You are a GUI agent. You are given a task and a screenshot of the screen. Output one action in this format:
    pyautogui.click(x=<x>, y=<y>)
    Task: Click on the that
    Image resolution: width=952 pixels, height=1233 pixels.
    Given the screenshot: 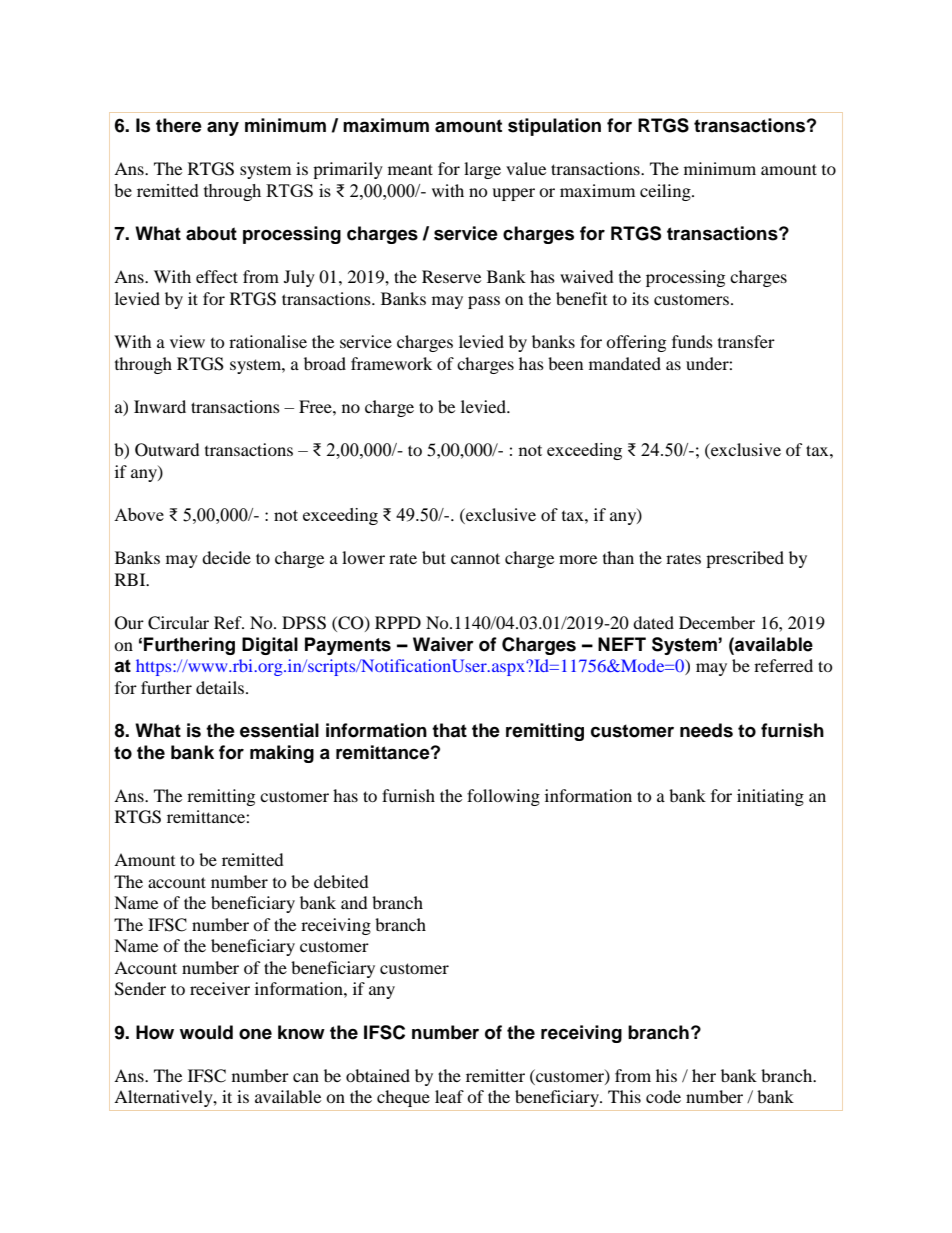 What is the action you would take?
    pyautogui.click(x=449, y=730)
